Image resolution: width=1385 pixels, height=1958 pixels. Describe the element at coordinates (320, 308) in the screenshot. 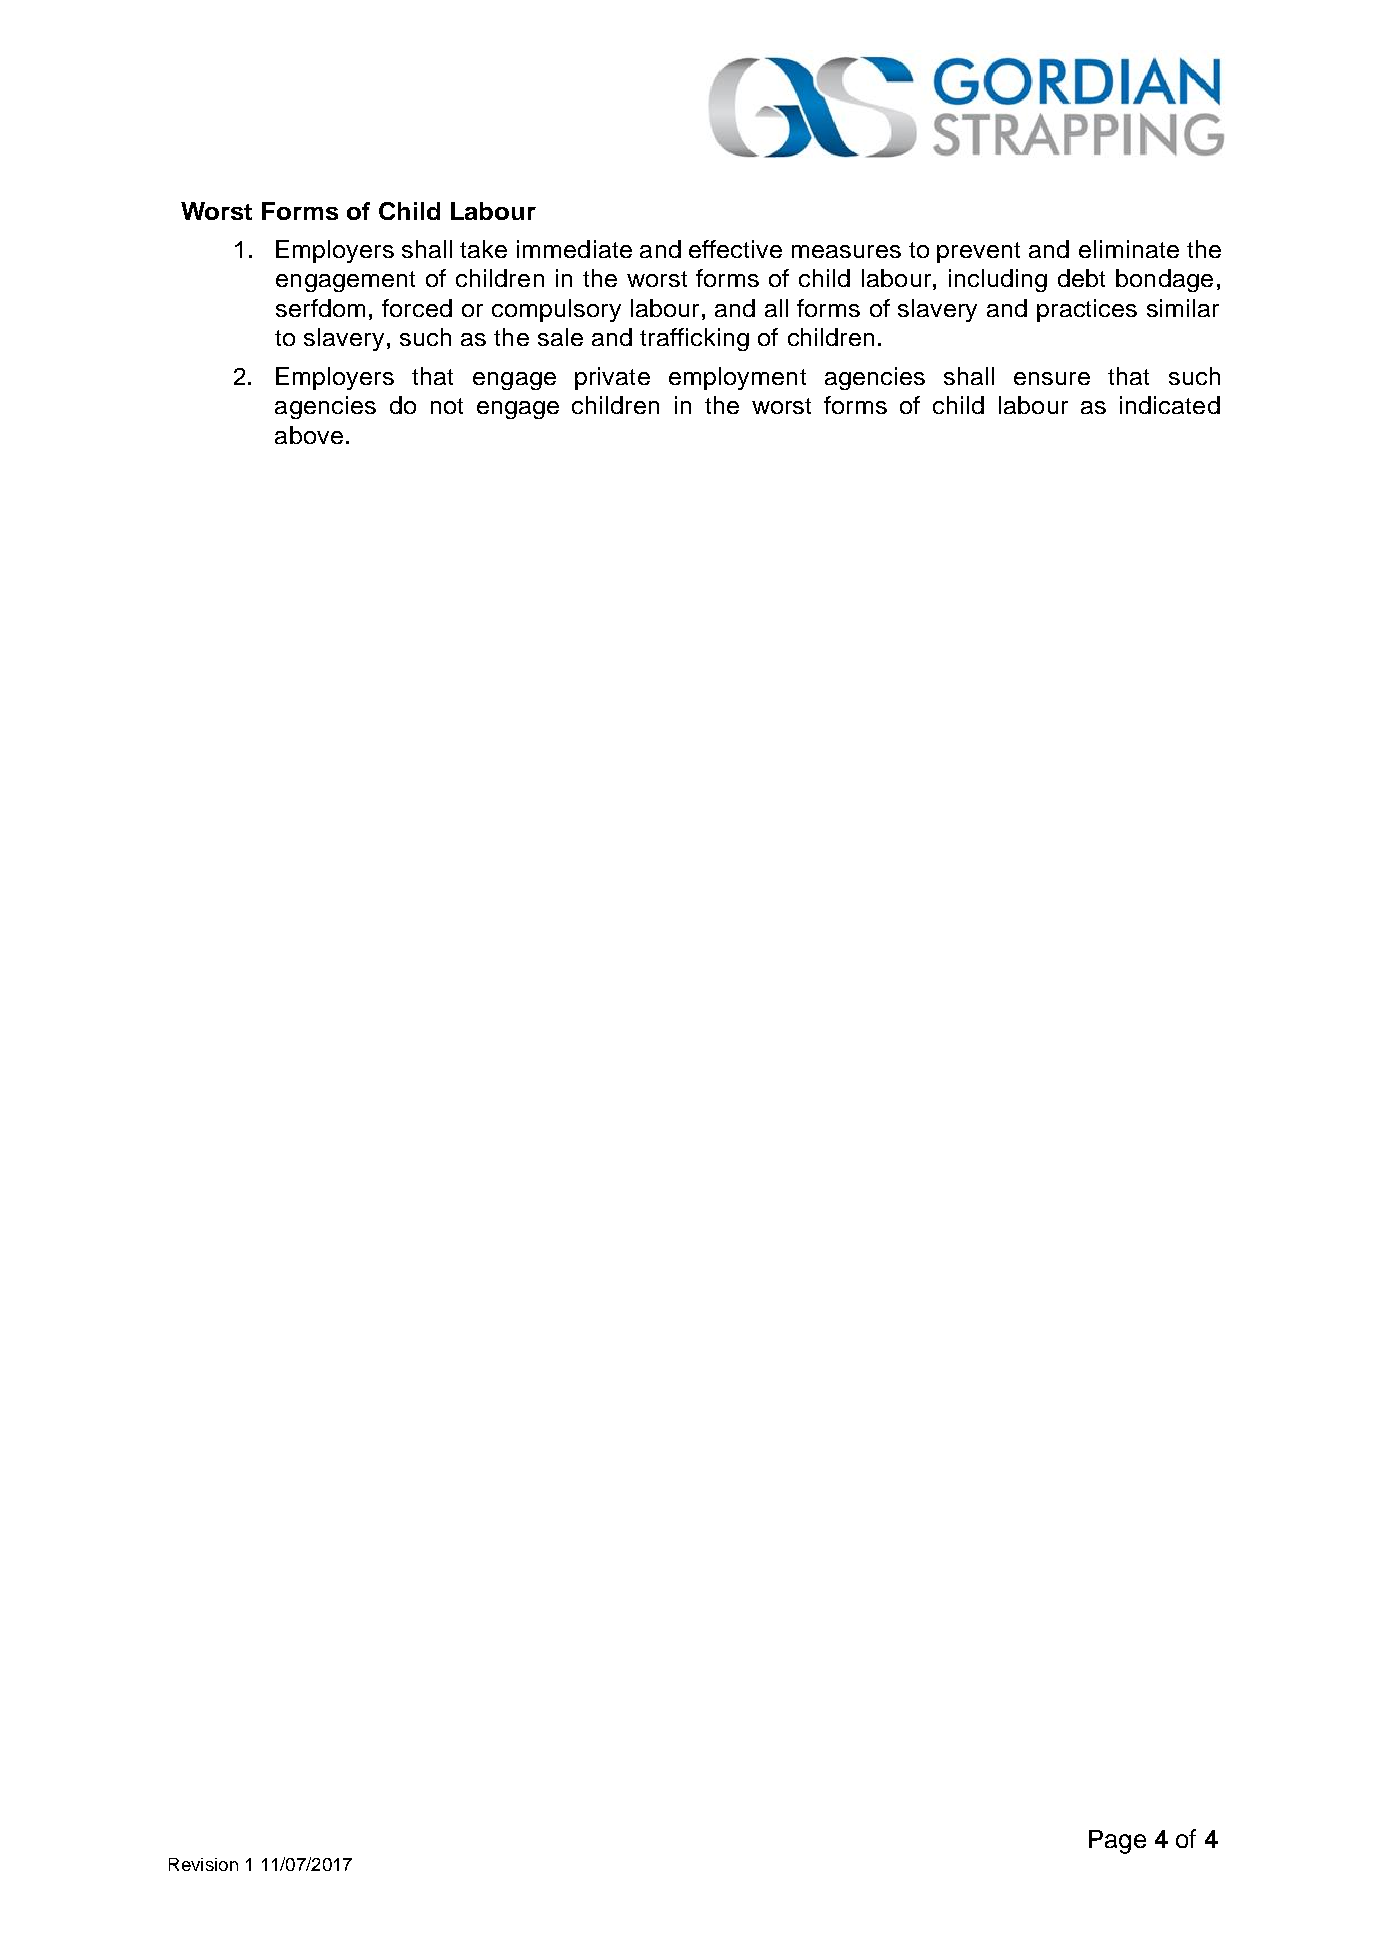

I see `serfdom` at that location.
